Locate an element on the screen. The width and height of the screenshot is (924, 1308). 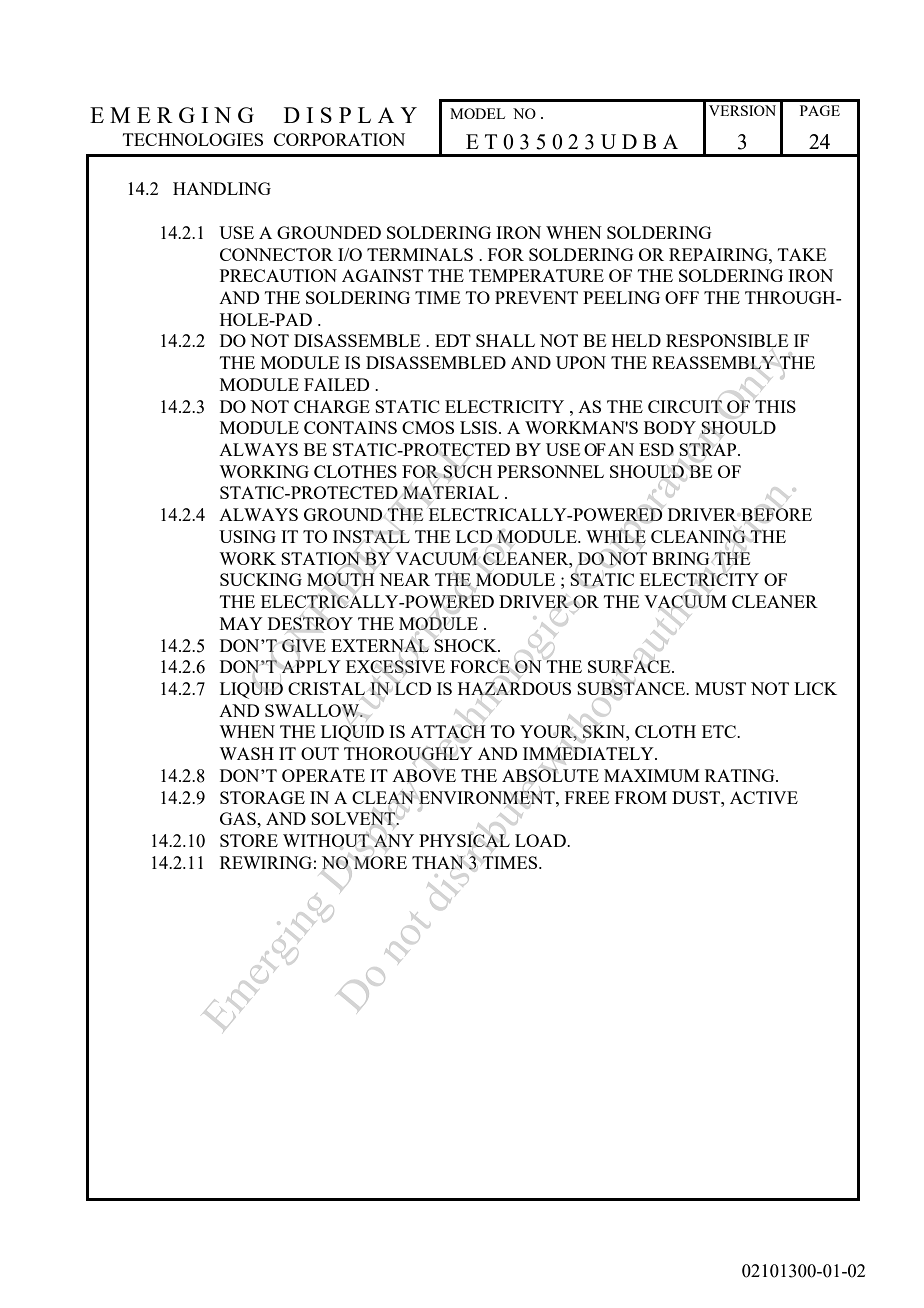
BEFORE is located at coordinates (776, 514).
